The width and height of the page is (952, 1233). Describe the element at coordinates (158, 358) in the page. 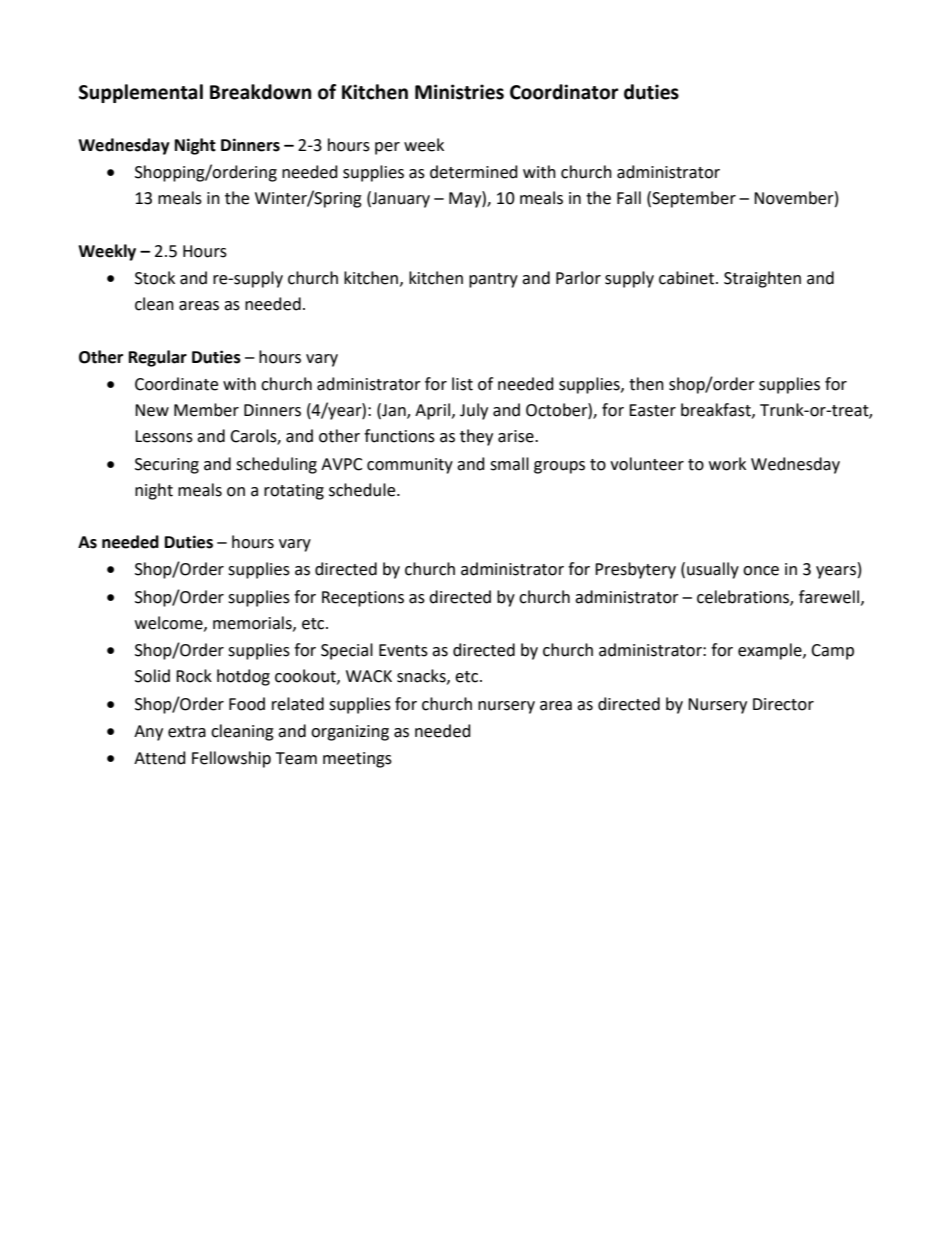

I see `Regular` at that location.
